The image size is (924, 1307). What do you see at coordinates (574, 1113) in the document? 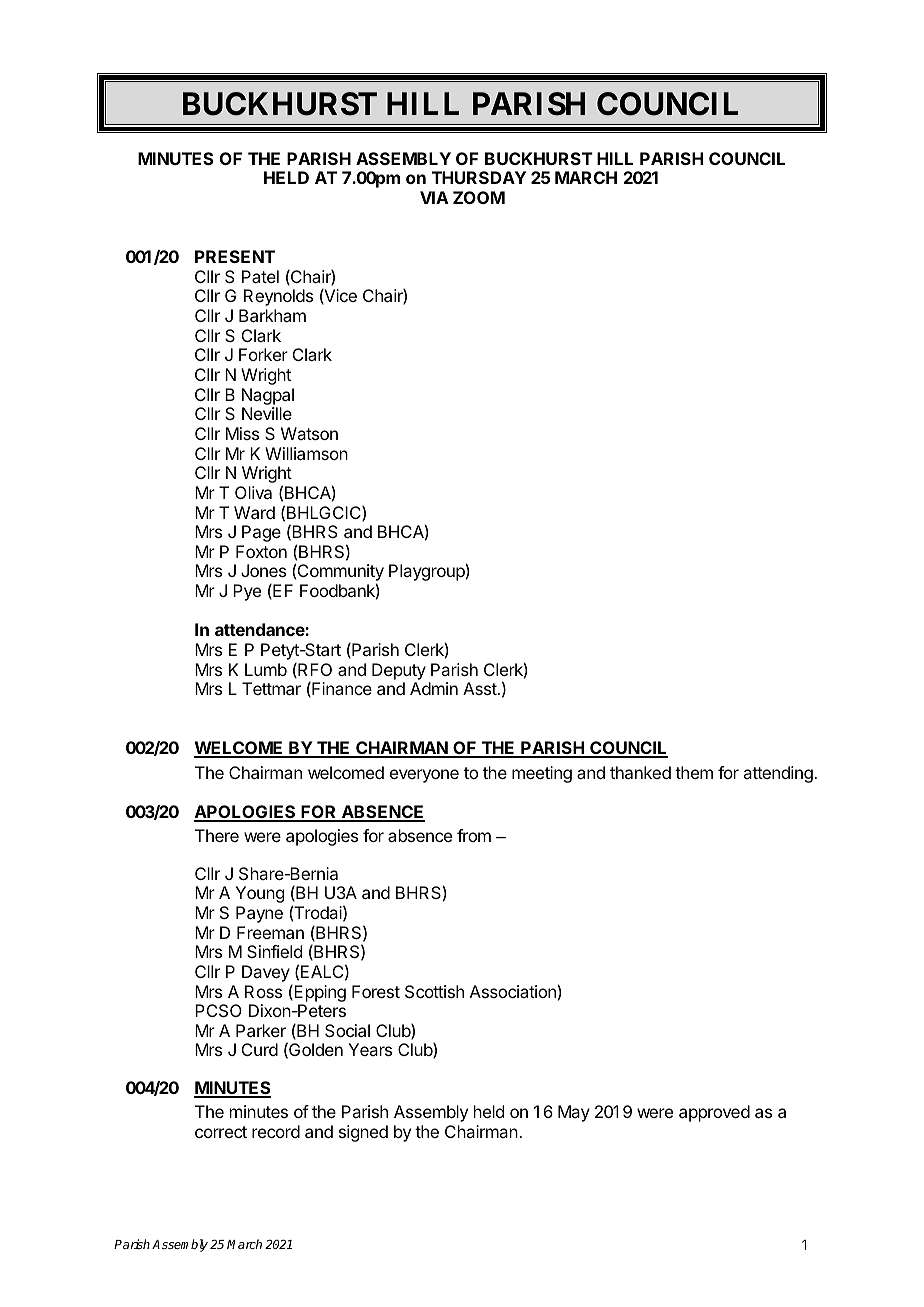
I see `May` at bounding box center [574, 1113].
